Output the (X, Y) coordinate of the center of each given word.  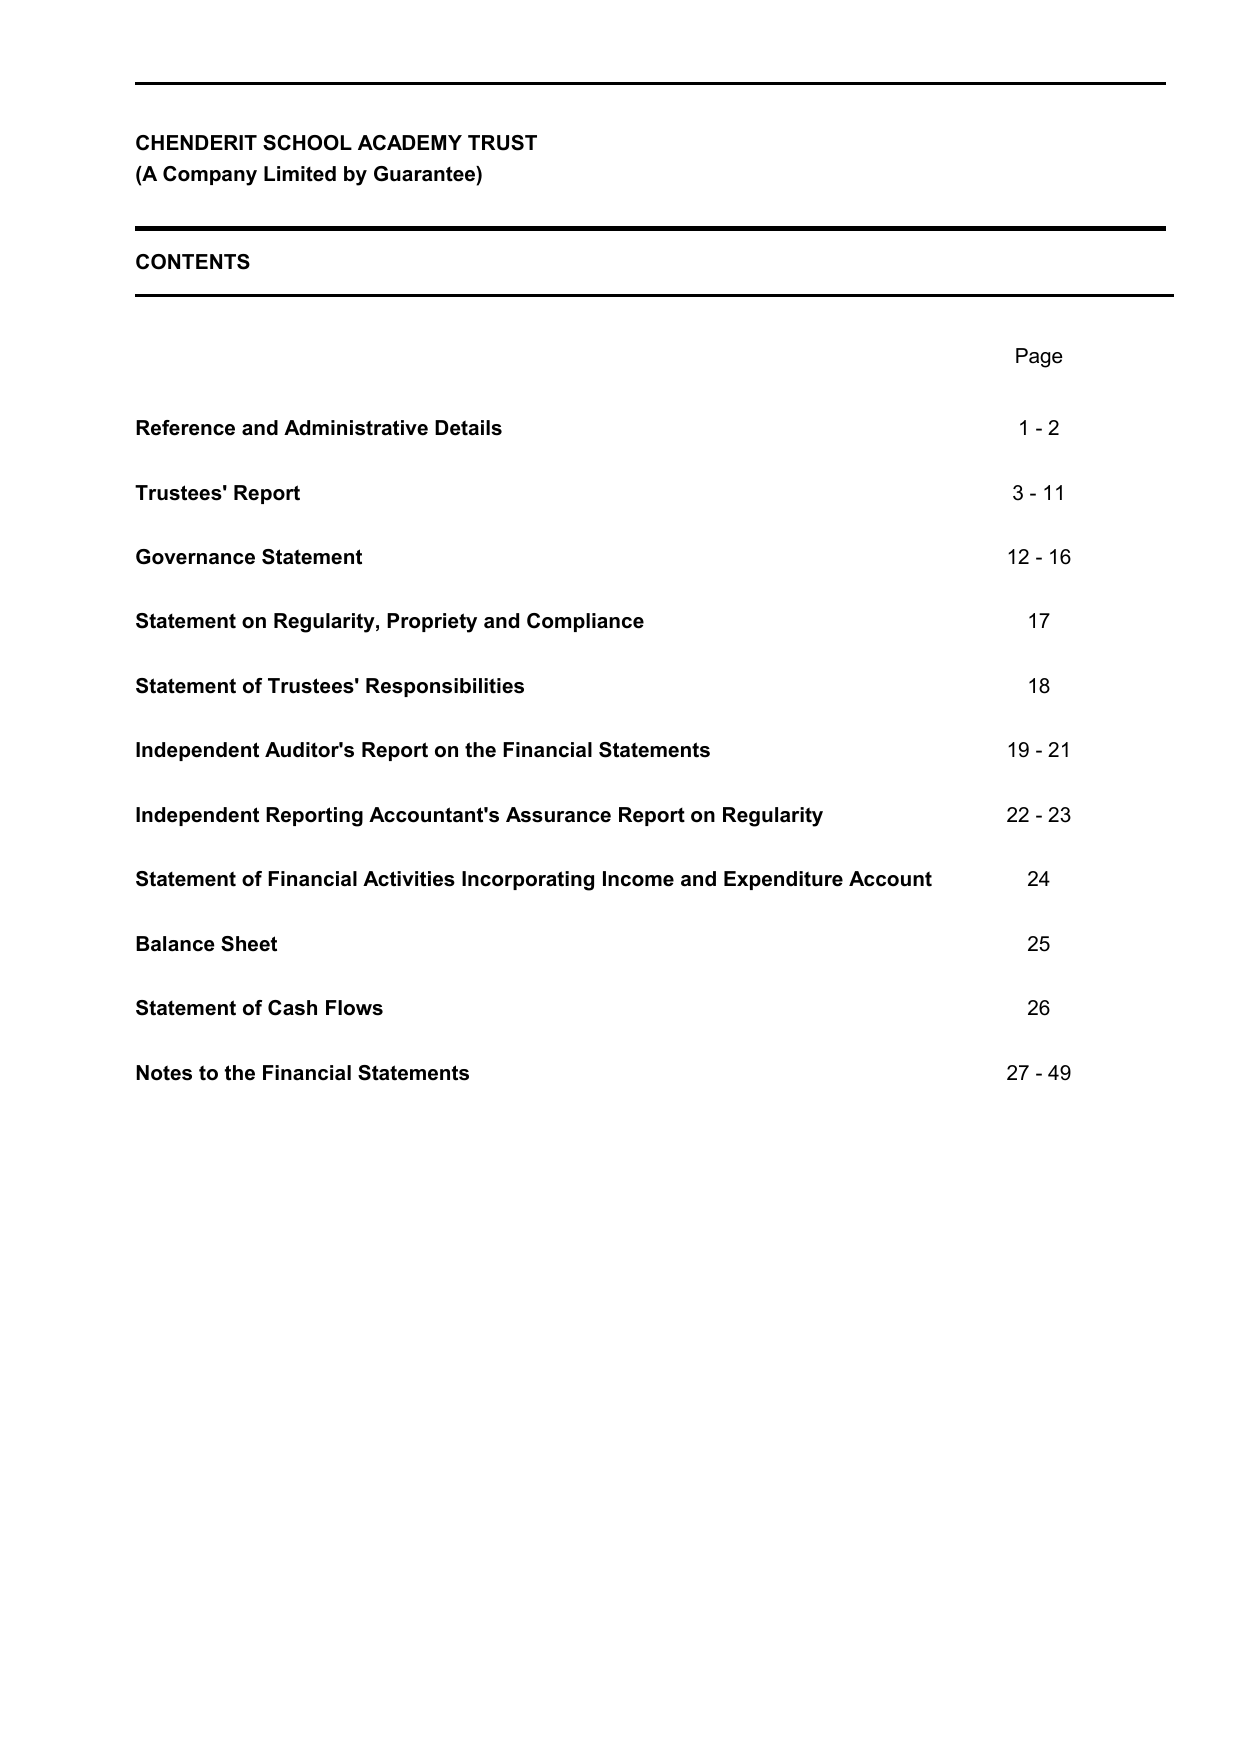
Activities (409, 879)
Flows (354, 1008)
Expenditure (783, 880)
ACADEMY (410, 143)
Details (468, 428)
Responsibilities (445, 687)
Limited (300, 174)
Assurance (558, 815)
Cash (292, 1008)
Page (1039, 358)
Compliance (585, 622)
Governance (195, 557)
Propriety (432, 623)
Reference (185, 428)
